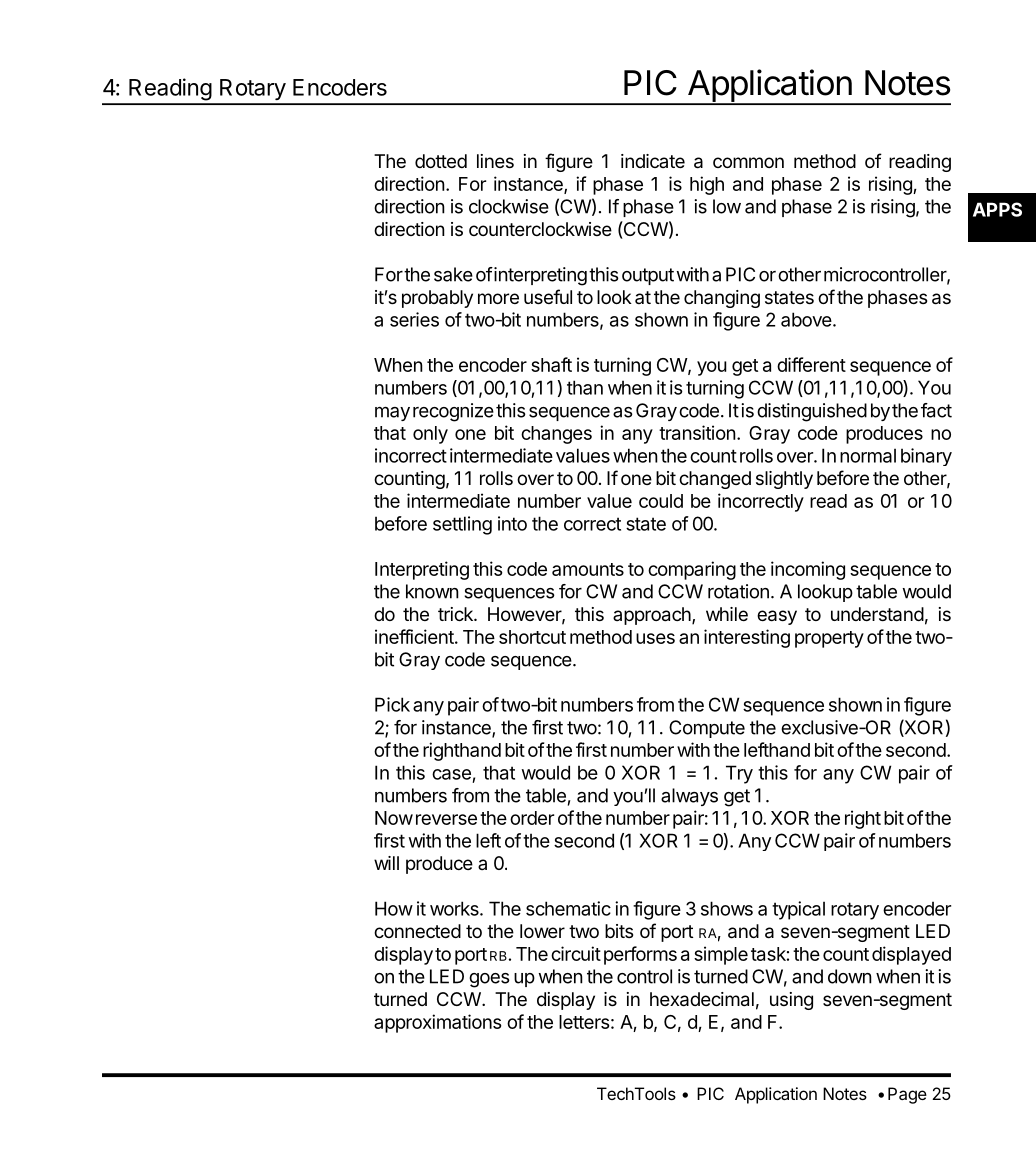 This document has height=1155, width=1036. Describe the element at coordinates (438, 1023) in the document. I see `approximations` at that location.
